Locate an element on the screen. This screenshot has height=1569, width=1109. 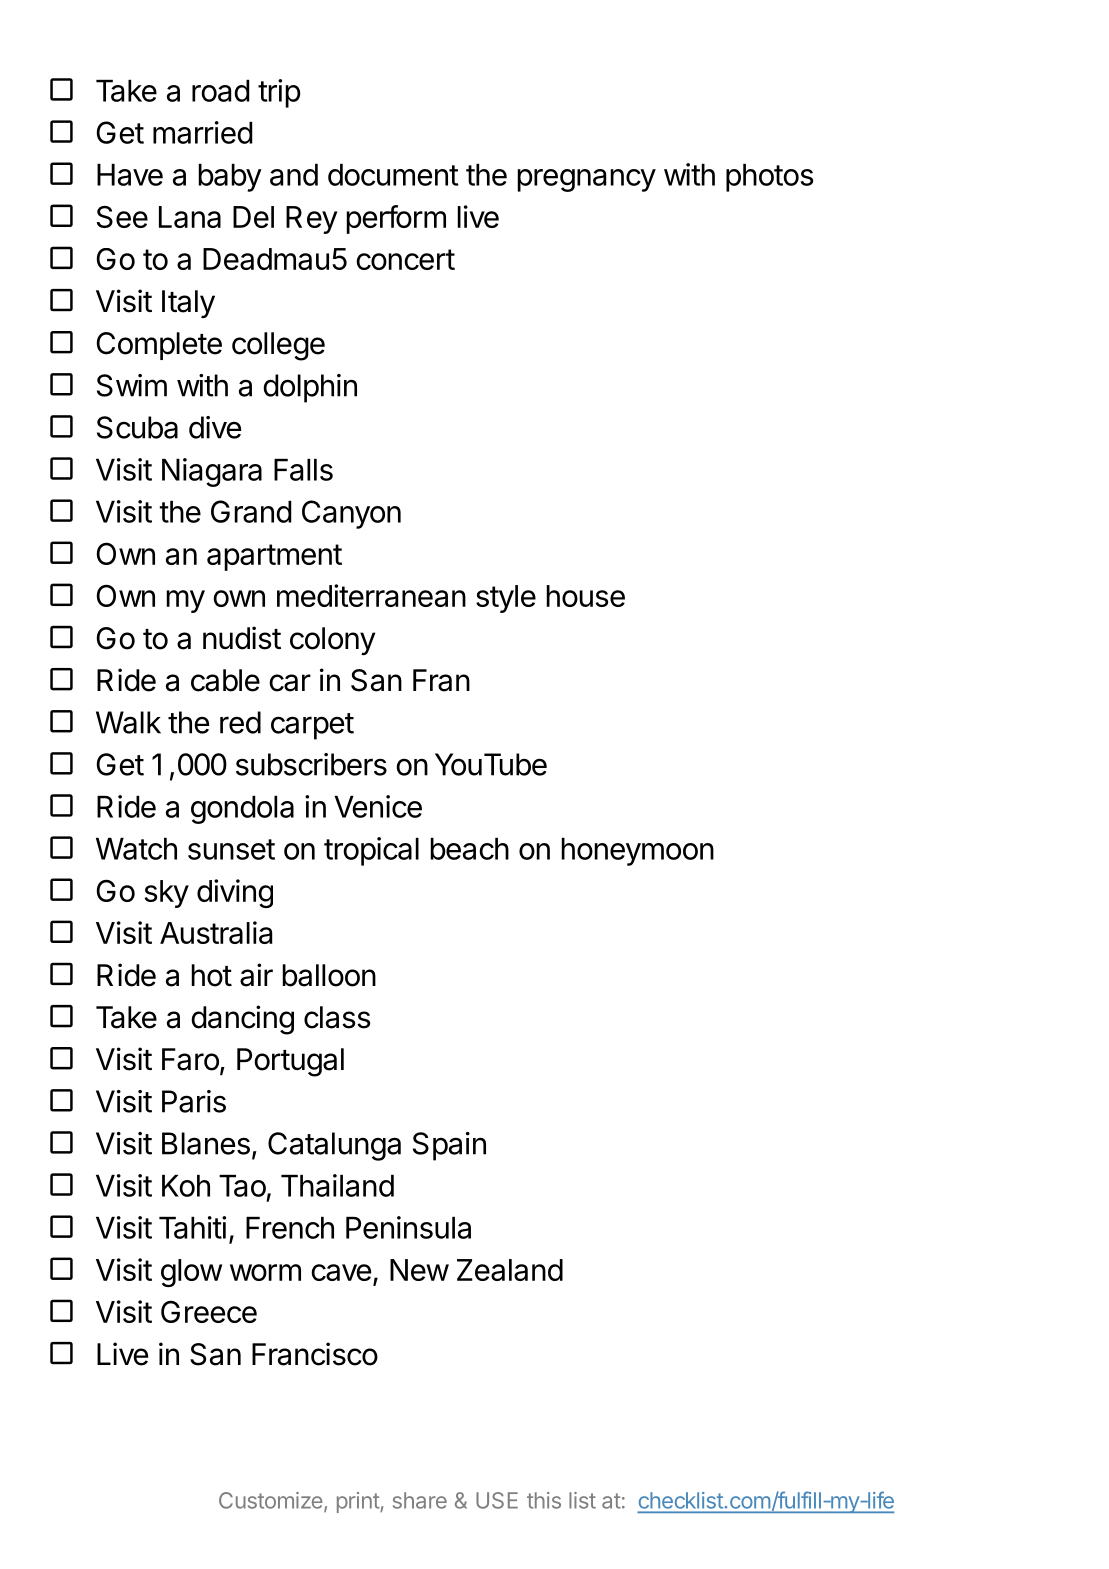
beach is located at coordinates (469, 849).
